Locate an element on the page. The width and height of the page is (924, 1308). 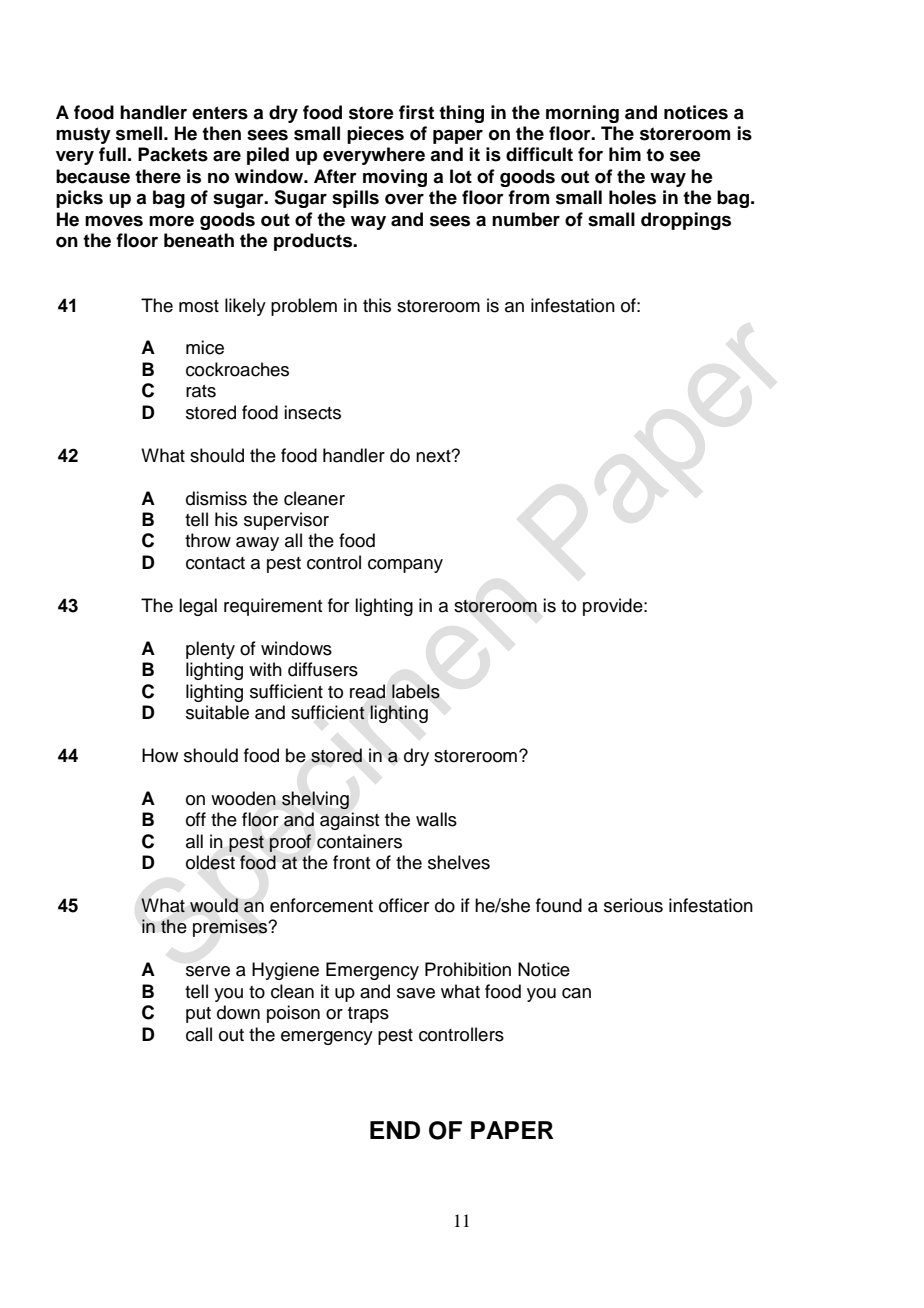
him is located at coordinates (625, 154).
